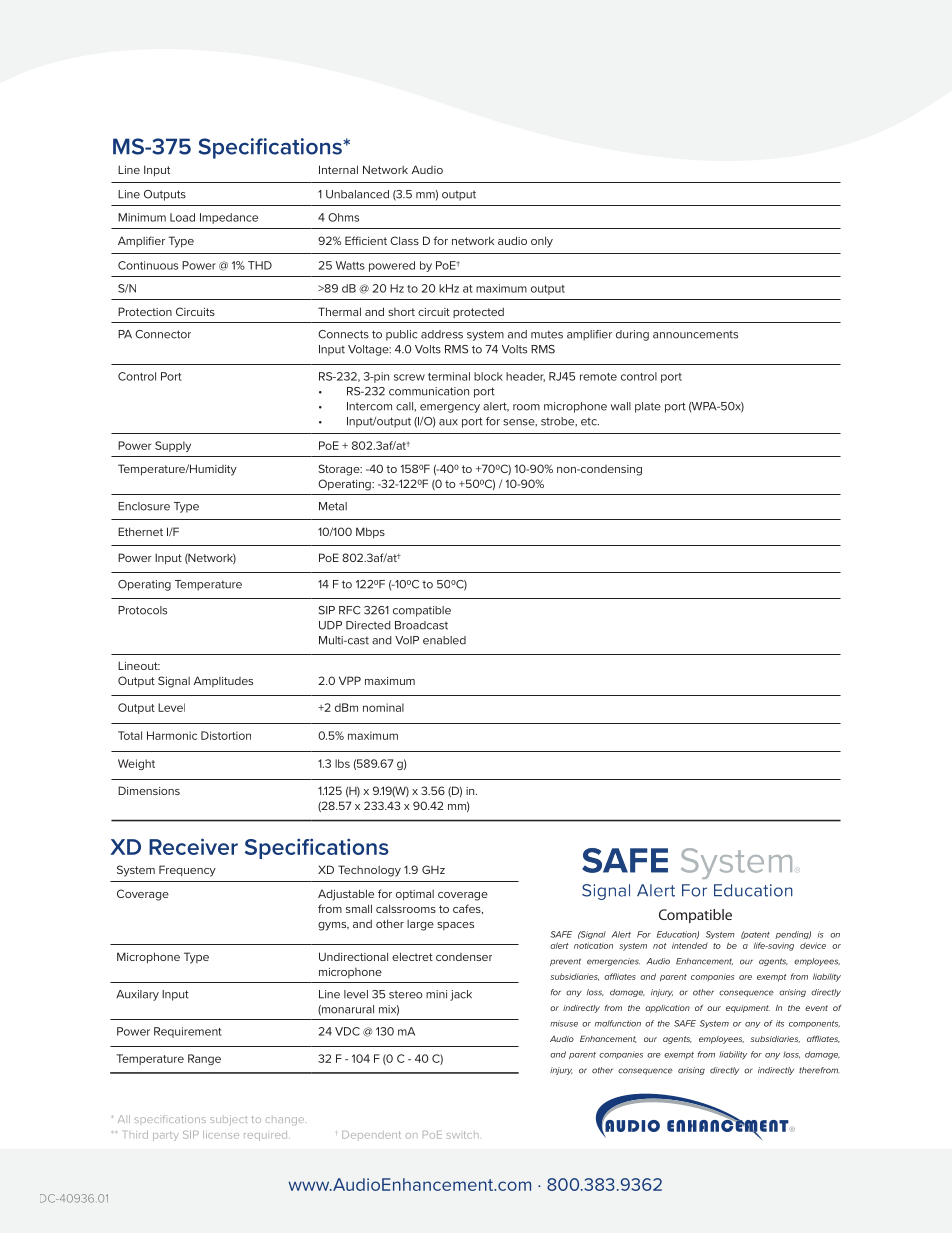 This screenshot has width=952, height=1233. What do you see at coordinates (229, 218) in the screenshot?
I see `Impedance` at bounding box center [229, 218].
